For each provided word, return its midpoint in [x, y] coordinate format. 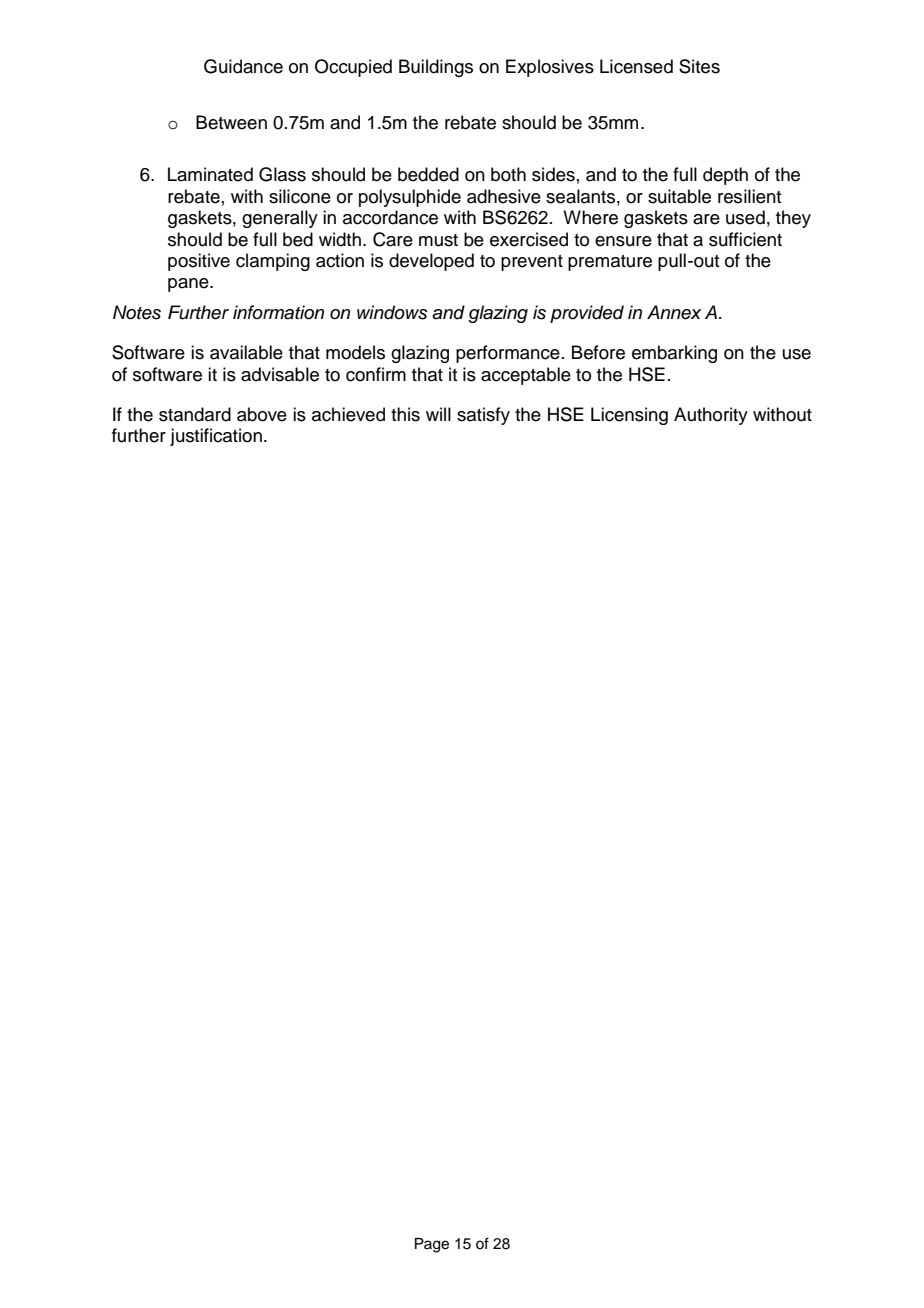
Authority [711, 416]
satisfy [483, 416]
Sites [699, 66]
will [438, 414]
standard [195, 414]
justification [216, 437]
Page [432, 1245]
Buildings [436, 68]
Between [231, 122]
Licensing [629, 416]
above [262, 414]
